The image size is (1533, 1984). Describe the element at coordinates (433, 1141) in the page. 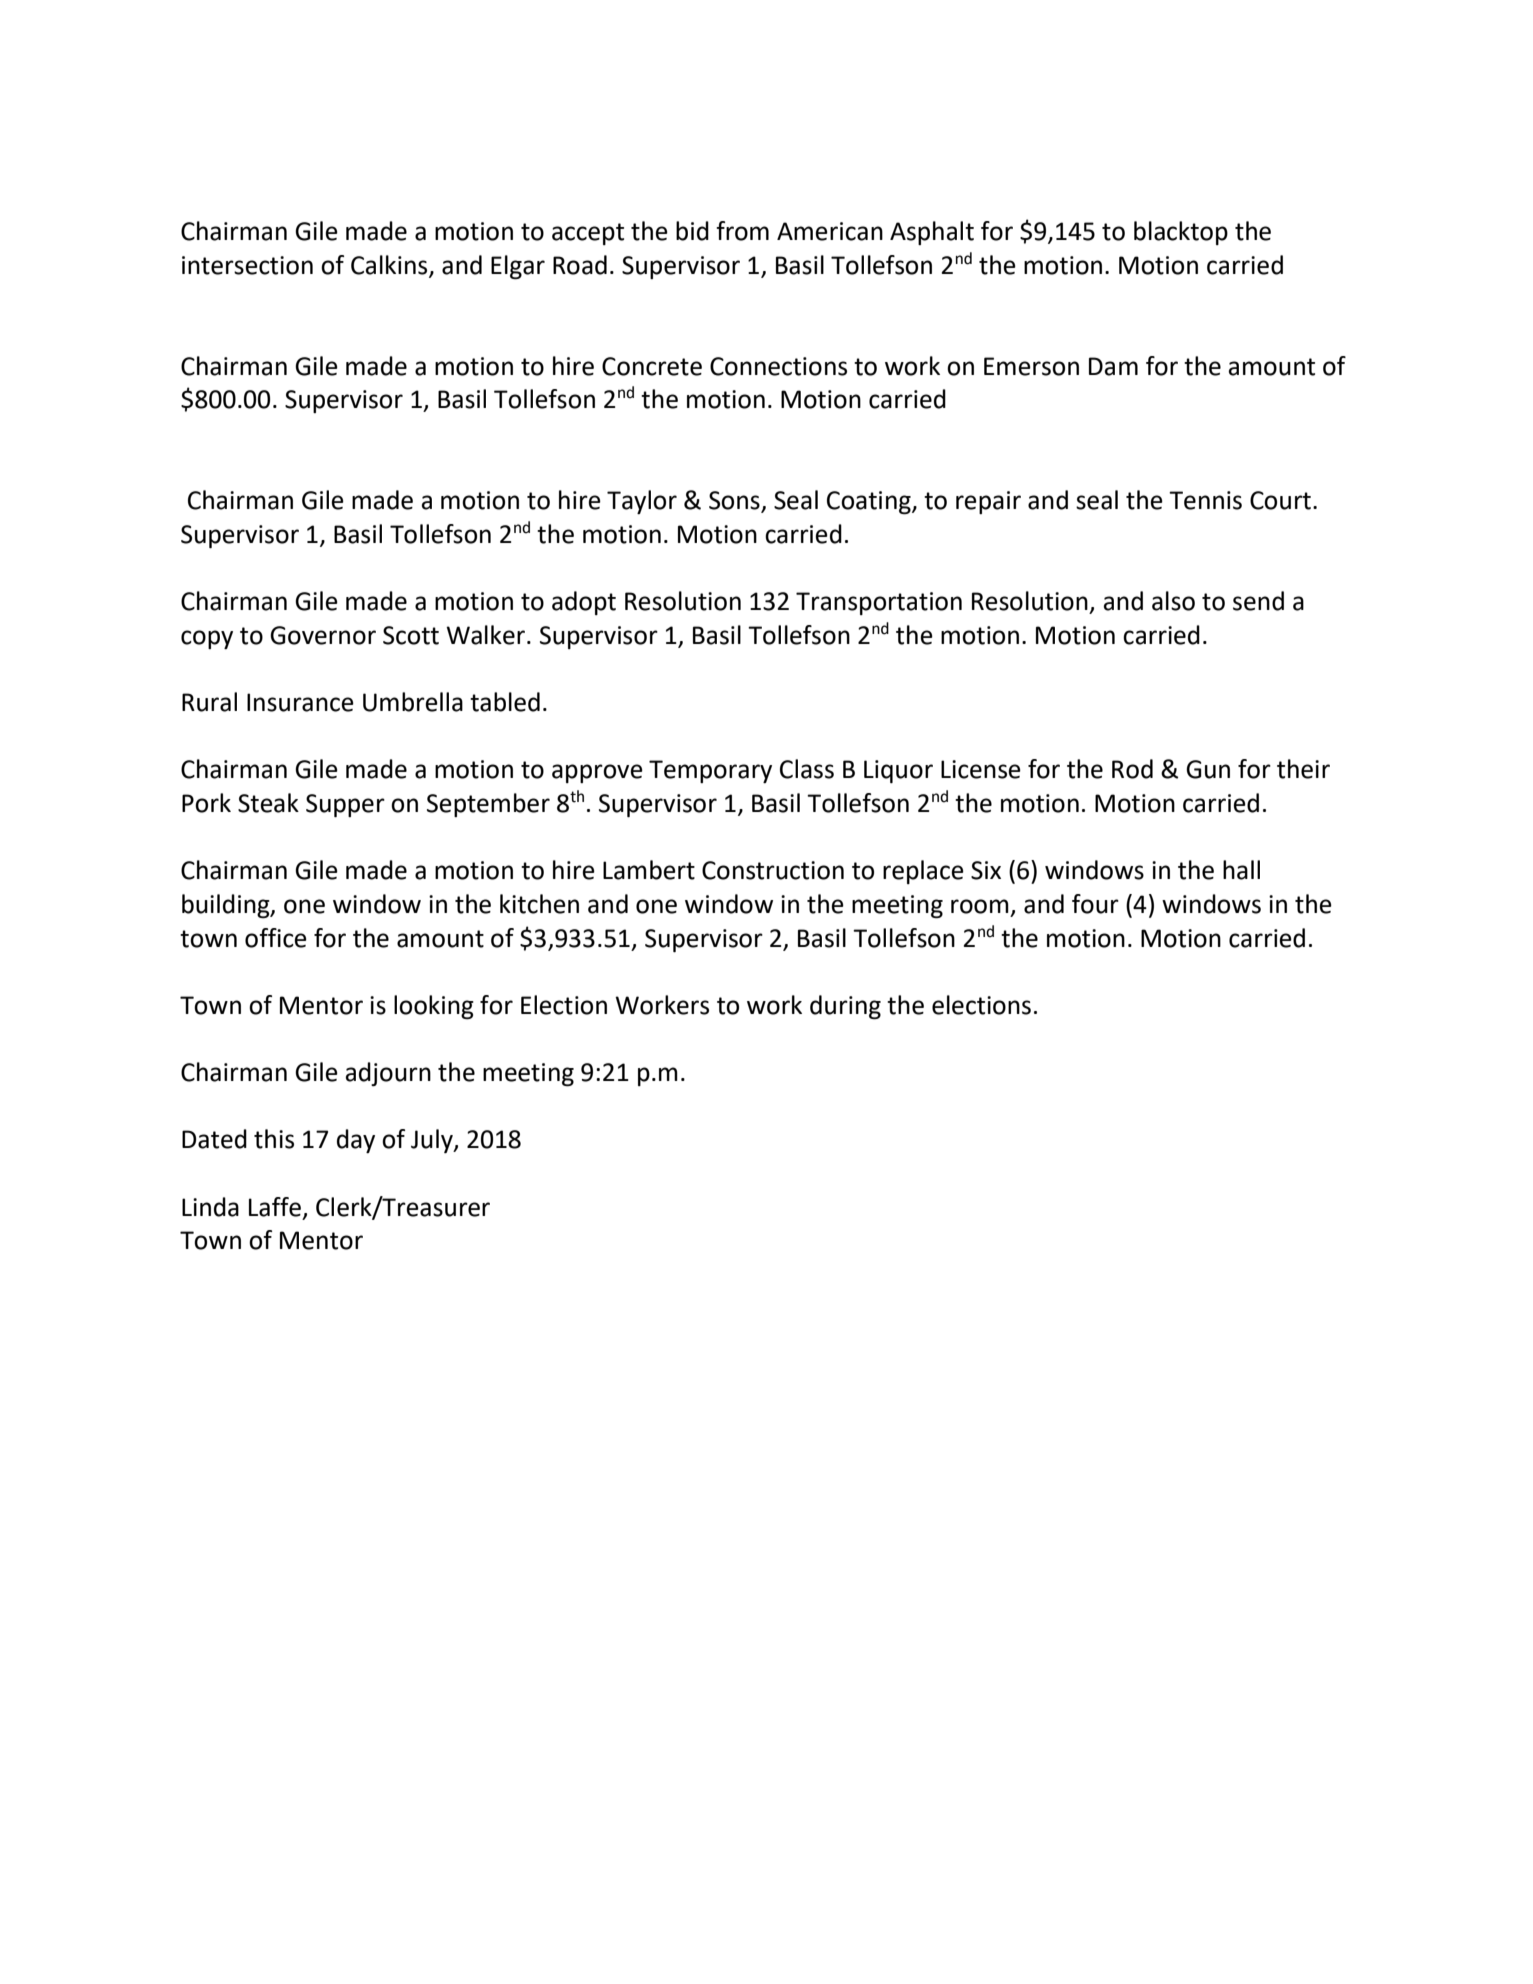

I see `July` at that location.
